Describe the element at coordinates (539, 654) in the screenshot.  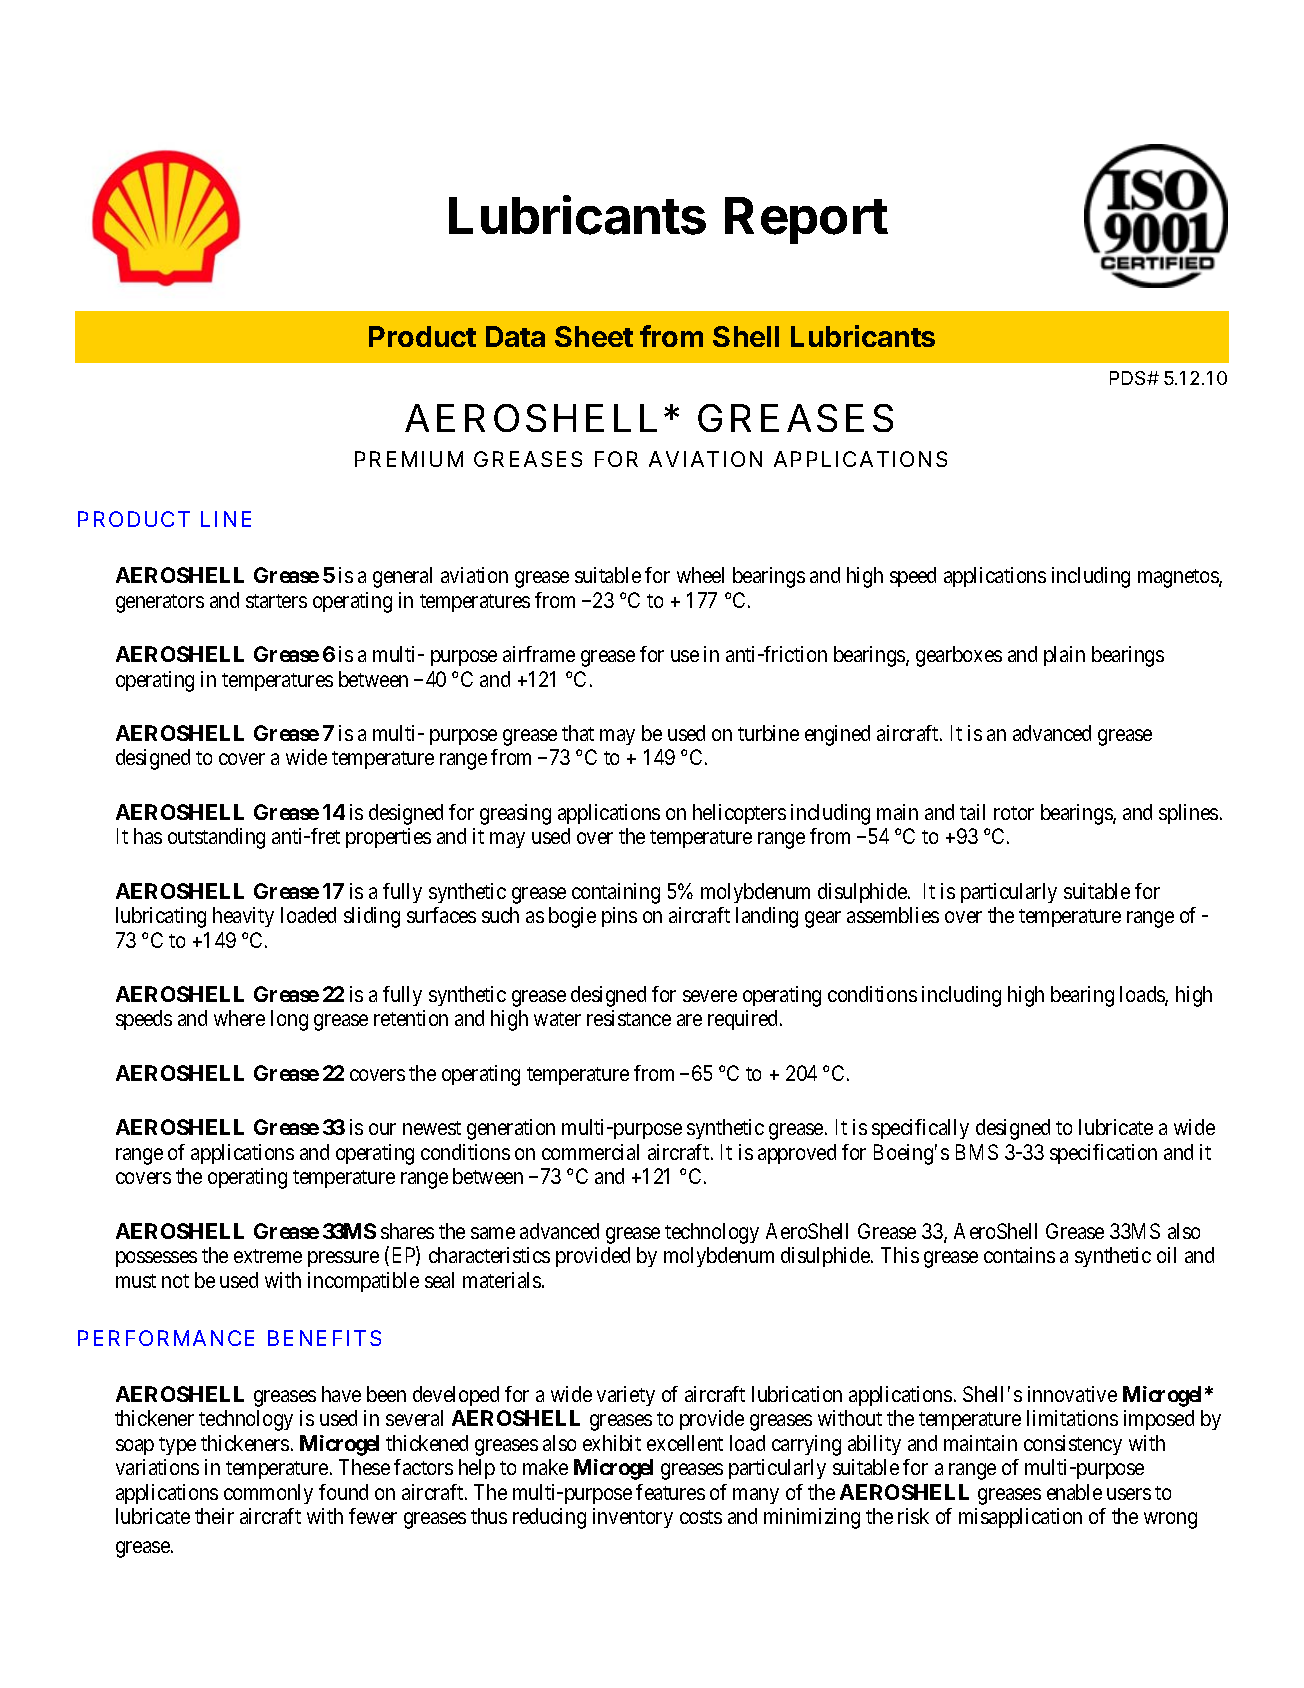
I see `airframe` at that location.
